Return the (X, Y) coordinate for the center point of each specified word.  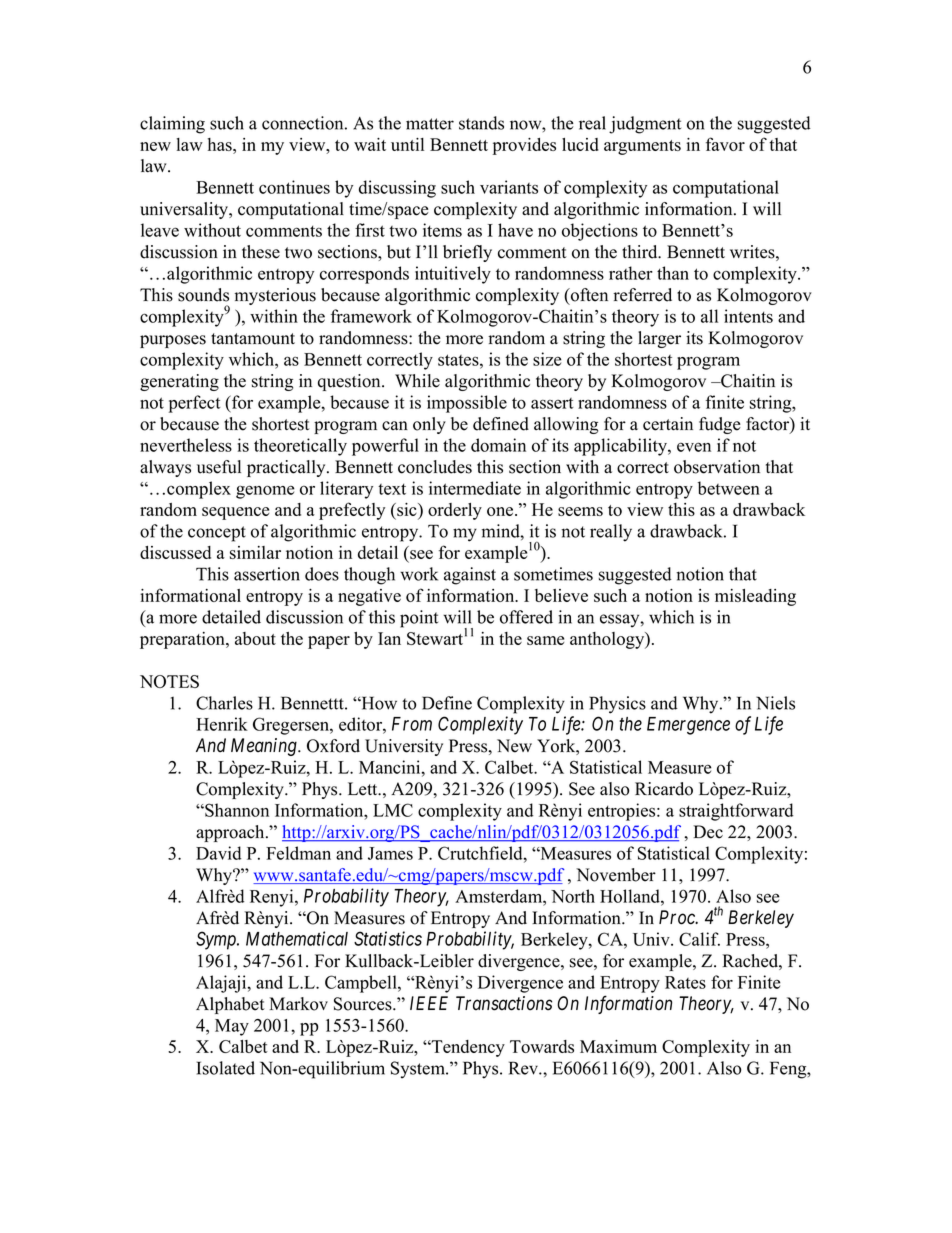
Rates (685, 982)
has (221, 144)
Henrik (222, 724)
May (232, 1027)
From (412, 724)
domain (498, 445)
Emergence (688, 726)
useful (219, 467)
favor (725, 144)
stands (481, 123)
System (419, 1070)
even (694, 447)
